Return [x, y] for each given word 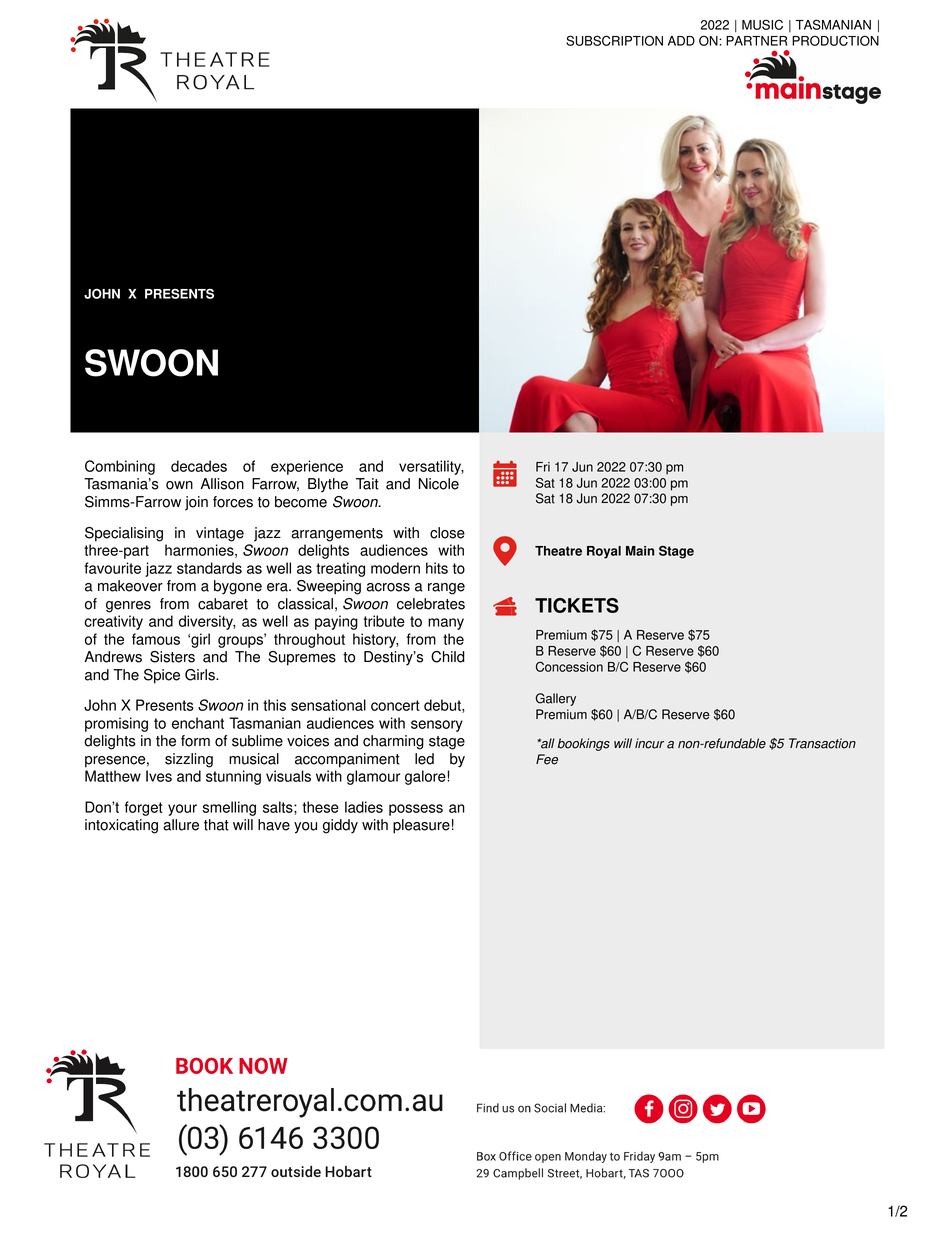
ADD [681, 41]
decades [199, 466]
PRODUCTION [835, 40]
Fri [543, 467]
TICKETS [577, 605]
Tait [367, 484]
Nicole [439, 484]
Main [640, 551]
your [182, 810]
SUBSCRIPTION [614, 40]
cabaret [223, 604]
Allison [222, 484]
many [446, 624]
